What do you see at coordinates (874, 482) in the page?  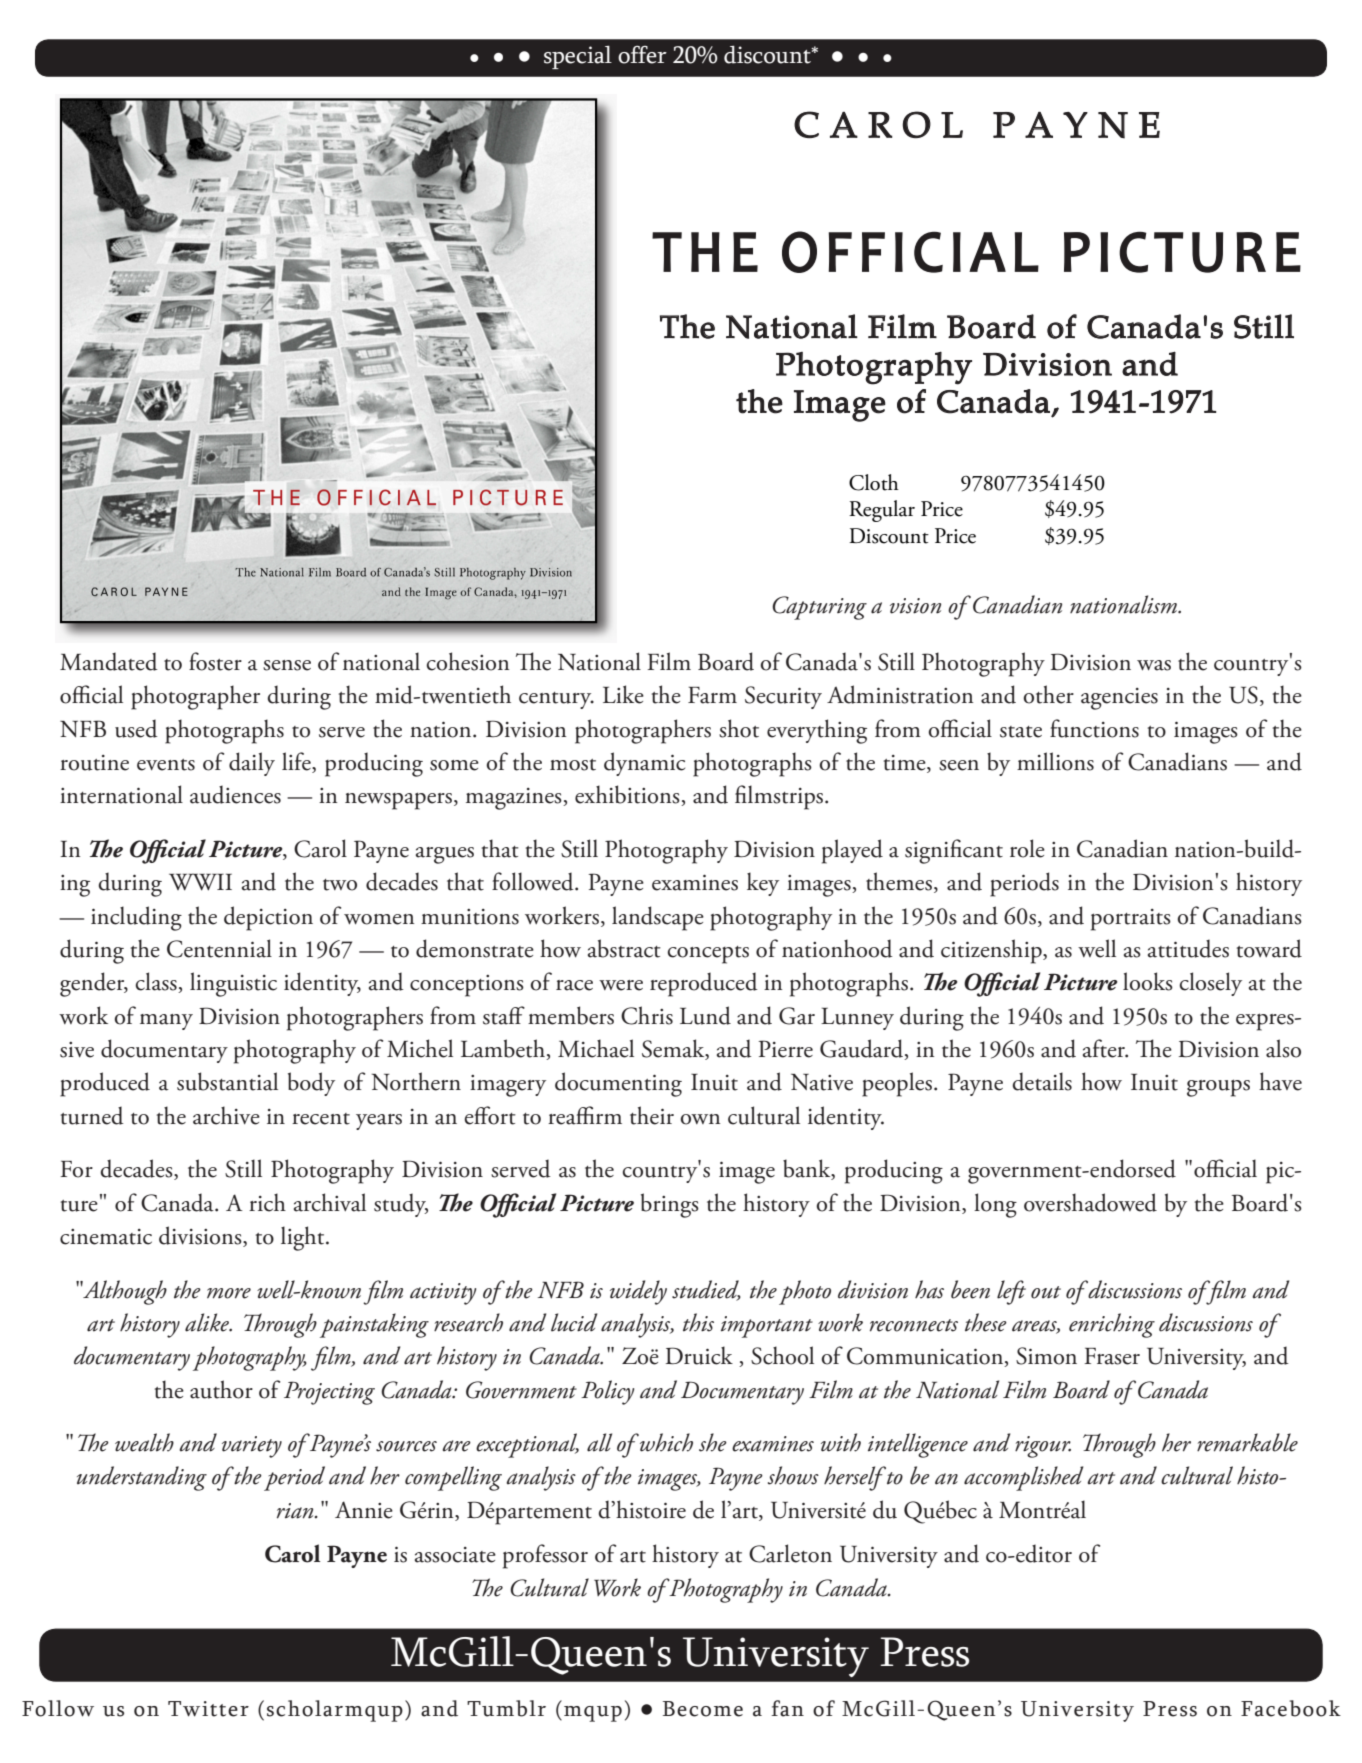 I see `Cloth` at bounding box center [874, 482].
